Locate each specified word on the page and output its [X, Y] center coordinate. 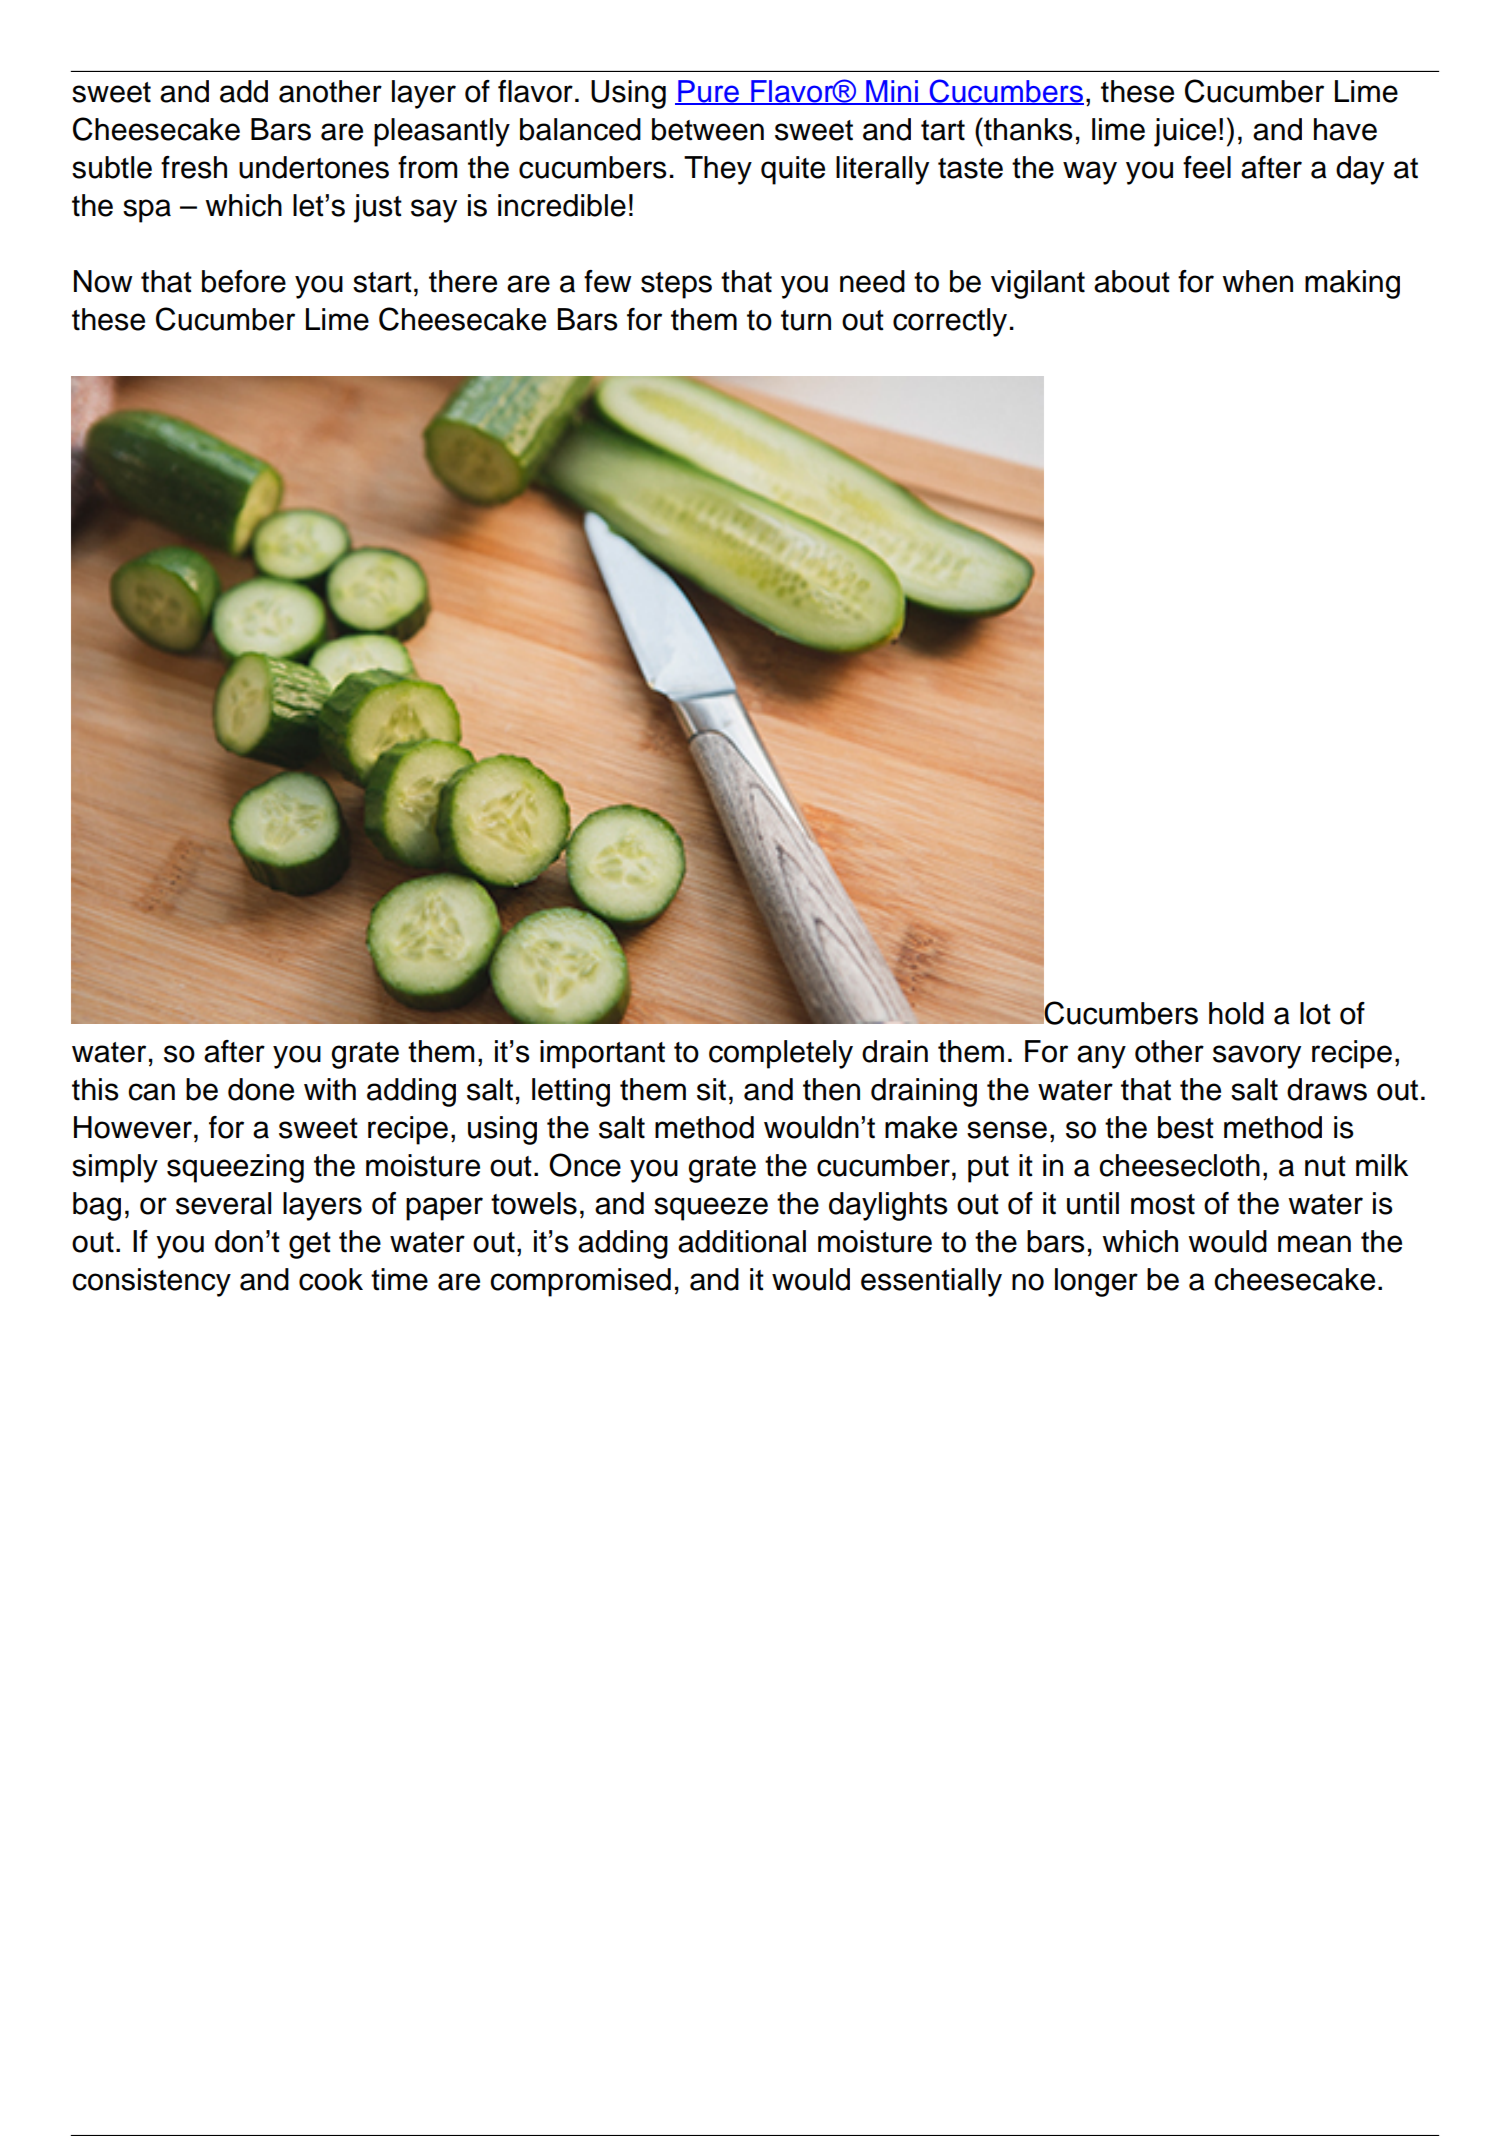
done [261, 1089]
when [1257, 281]
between [708, 129]
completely [781, 1054]
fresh [194, 167]
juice [1185, 132]
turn [806, 320]
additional [742, 1241]
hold [1236, 1013]
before [244, 281]
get [310, 1245]
